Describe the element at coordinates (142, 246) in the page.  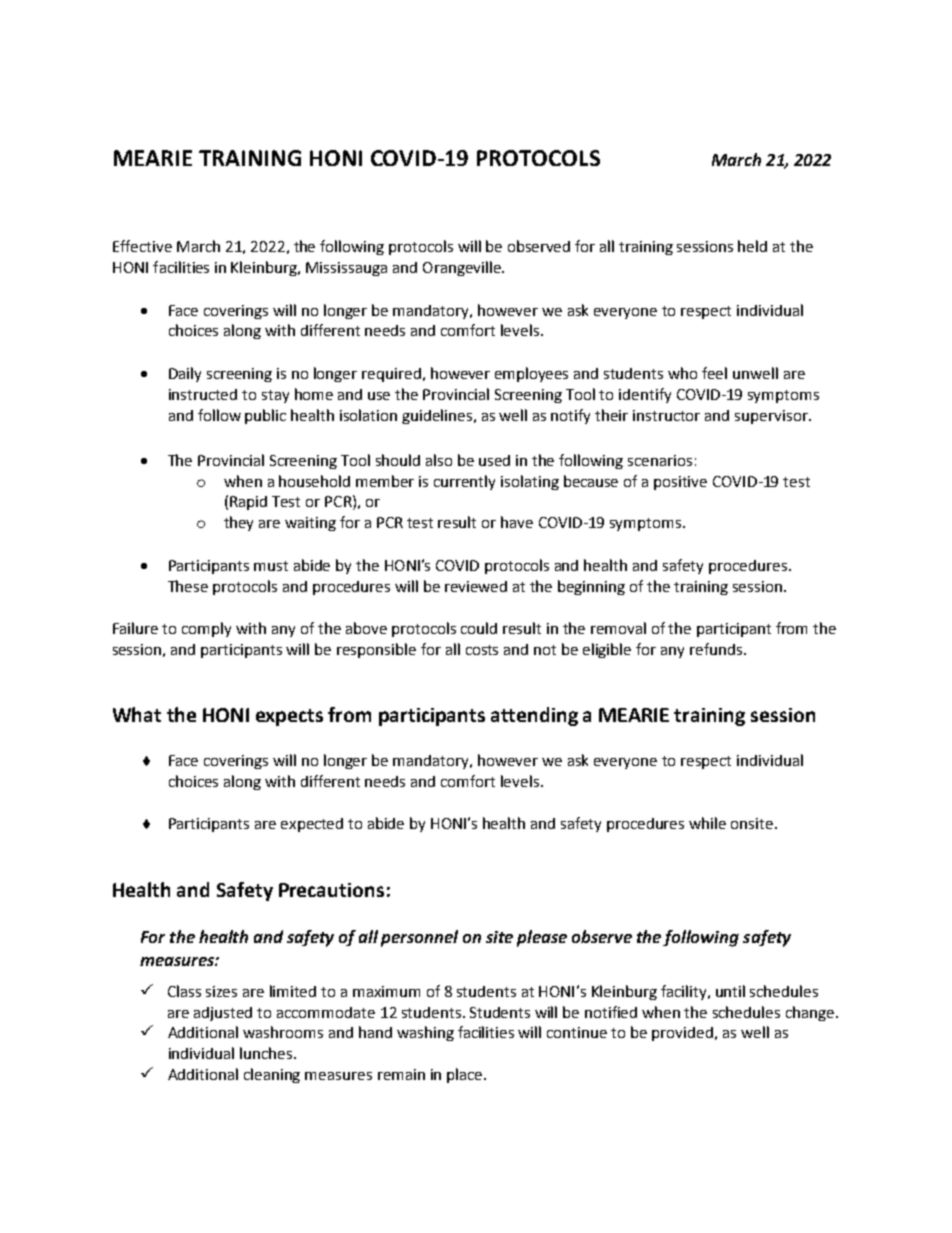
I see `Effective` at that location.
